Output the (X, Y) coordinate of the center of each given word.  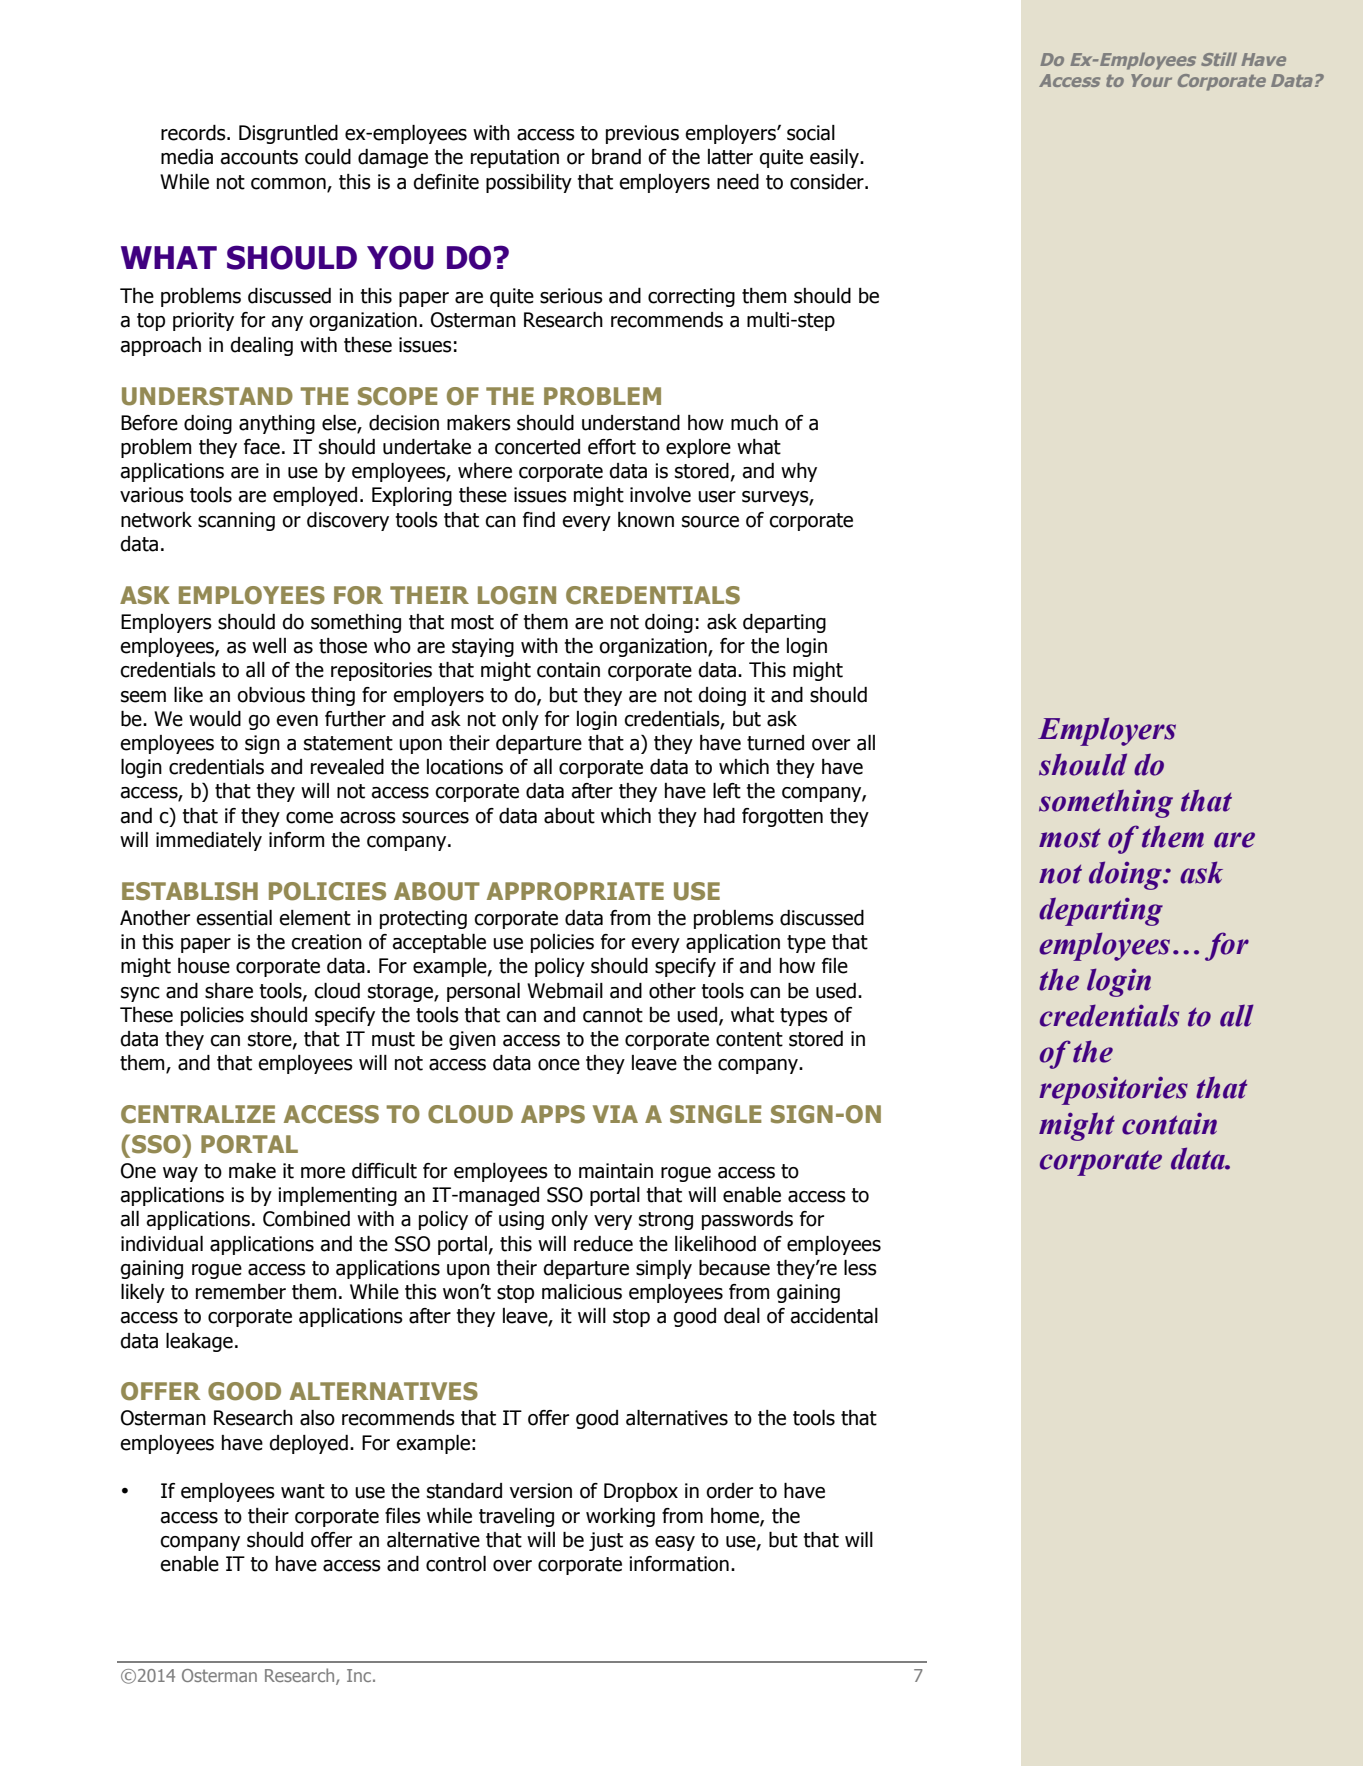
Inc (359, 1675)
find (539, 520)
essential (234, 918)
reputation (515, 158)
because (734, 1268)
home (736, 1516)
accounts (259, 157)
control (456, 1564)
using (521, 1220)
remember (241, 1292)
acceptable (439, 943)
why (799, 472)
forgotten (782, 817)
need (738, 182)
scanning (236, 521)
